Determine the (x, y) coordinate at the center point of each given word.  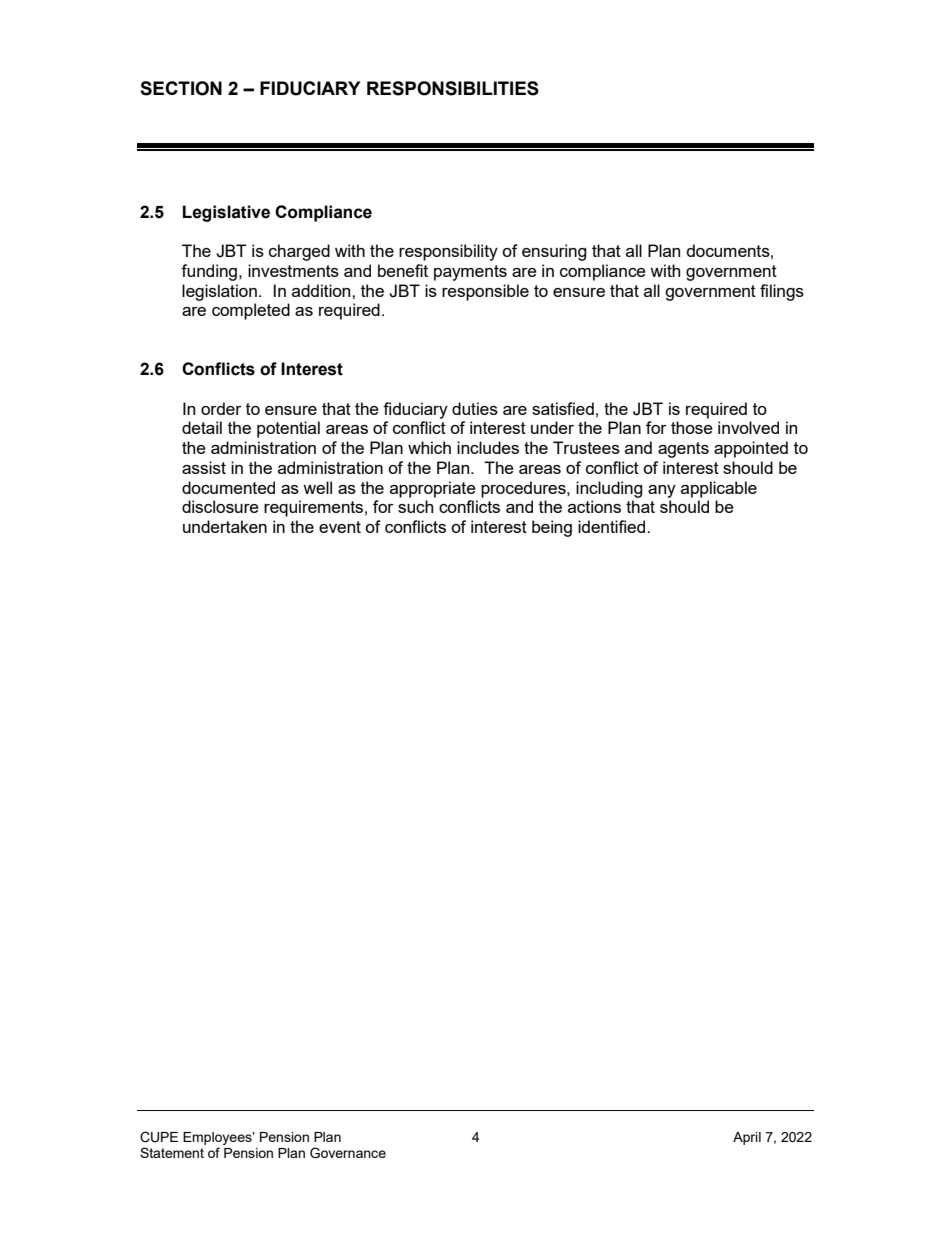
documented (228, 487)
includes (488, 447)
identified (613, 526)
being (552, 528)
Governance (348, 1153)
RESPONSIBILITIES (453, 88)
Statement (172, 1152)
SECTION (181, 88)
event (340, 527)
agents (683, 450)
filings (782, 292)
